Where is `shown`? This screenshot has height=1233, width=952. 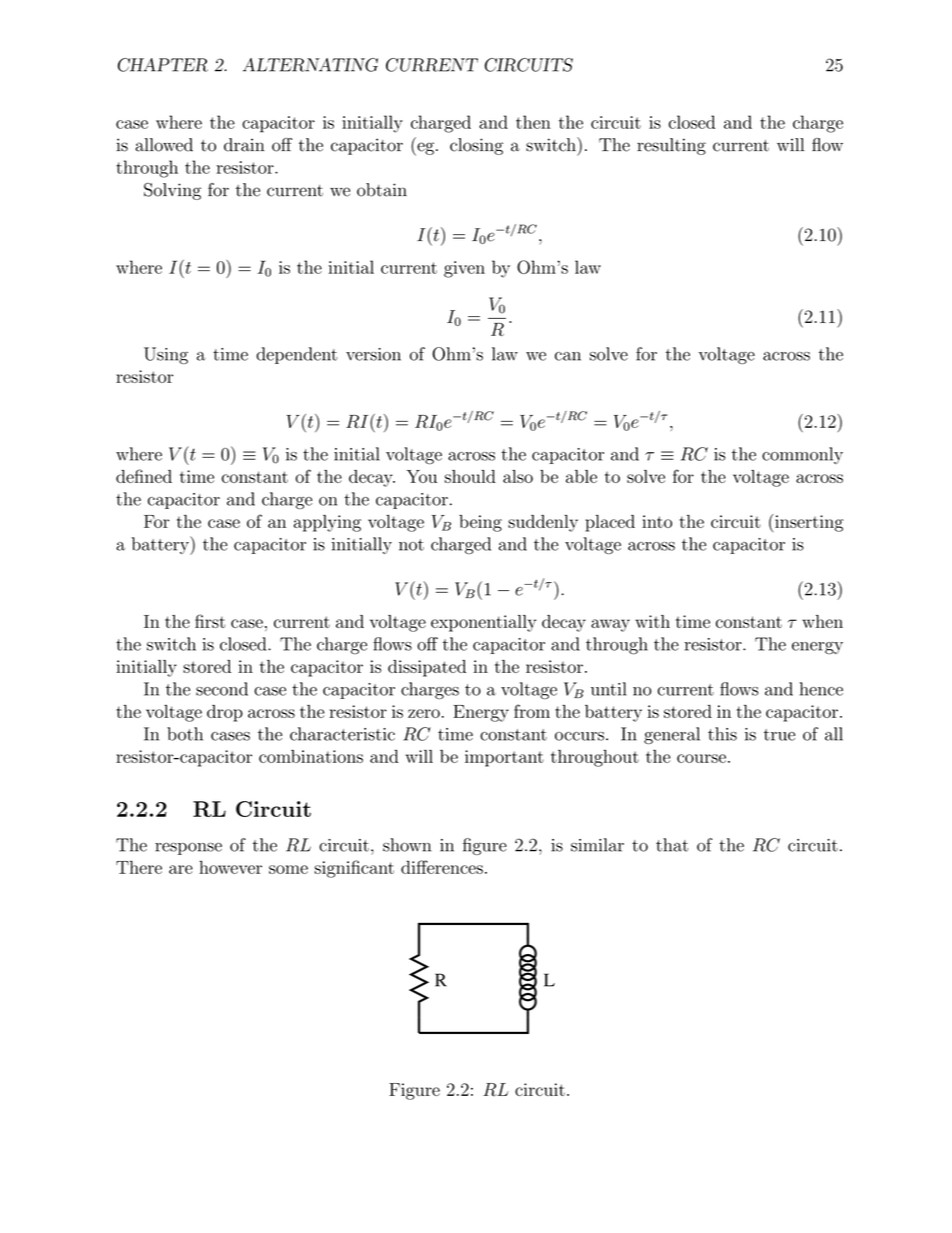 shown is located at coordinates (407, 845).
